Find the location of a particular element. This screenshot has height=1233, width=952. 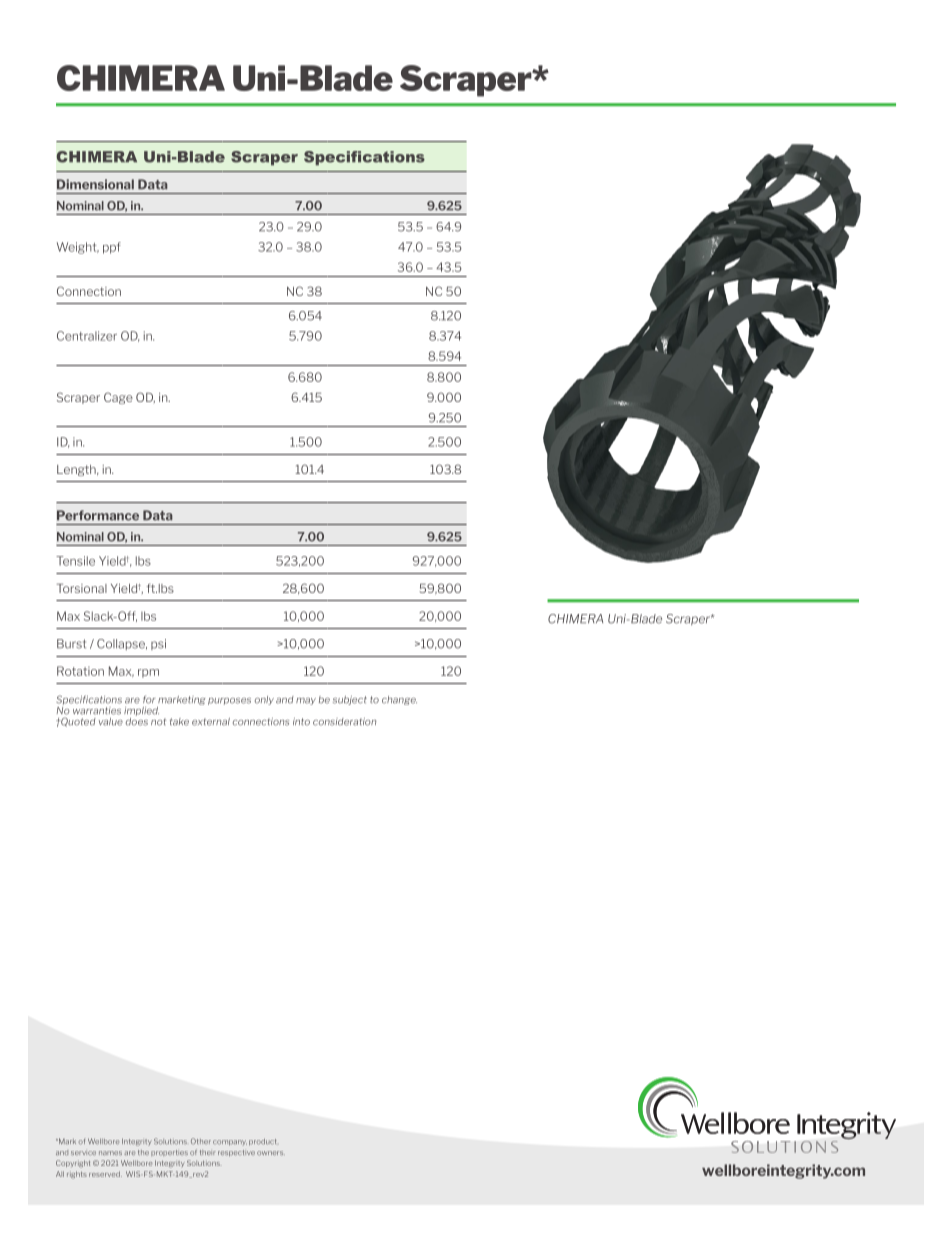

consideration is located at coordinates (344, 722).
